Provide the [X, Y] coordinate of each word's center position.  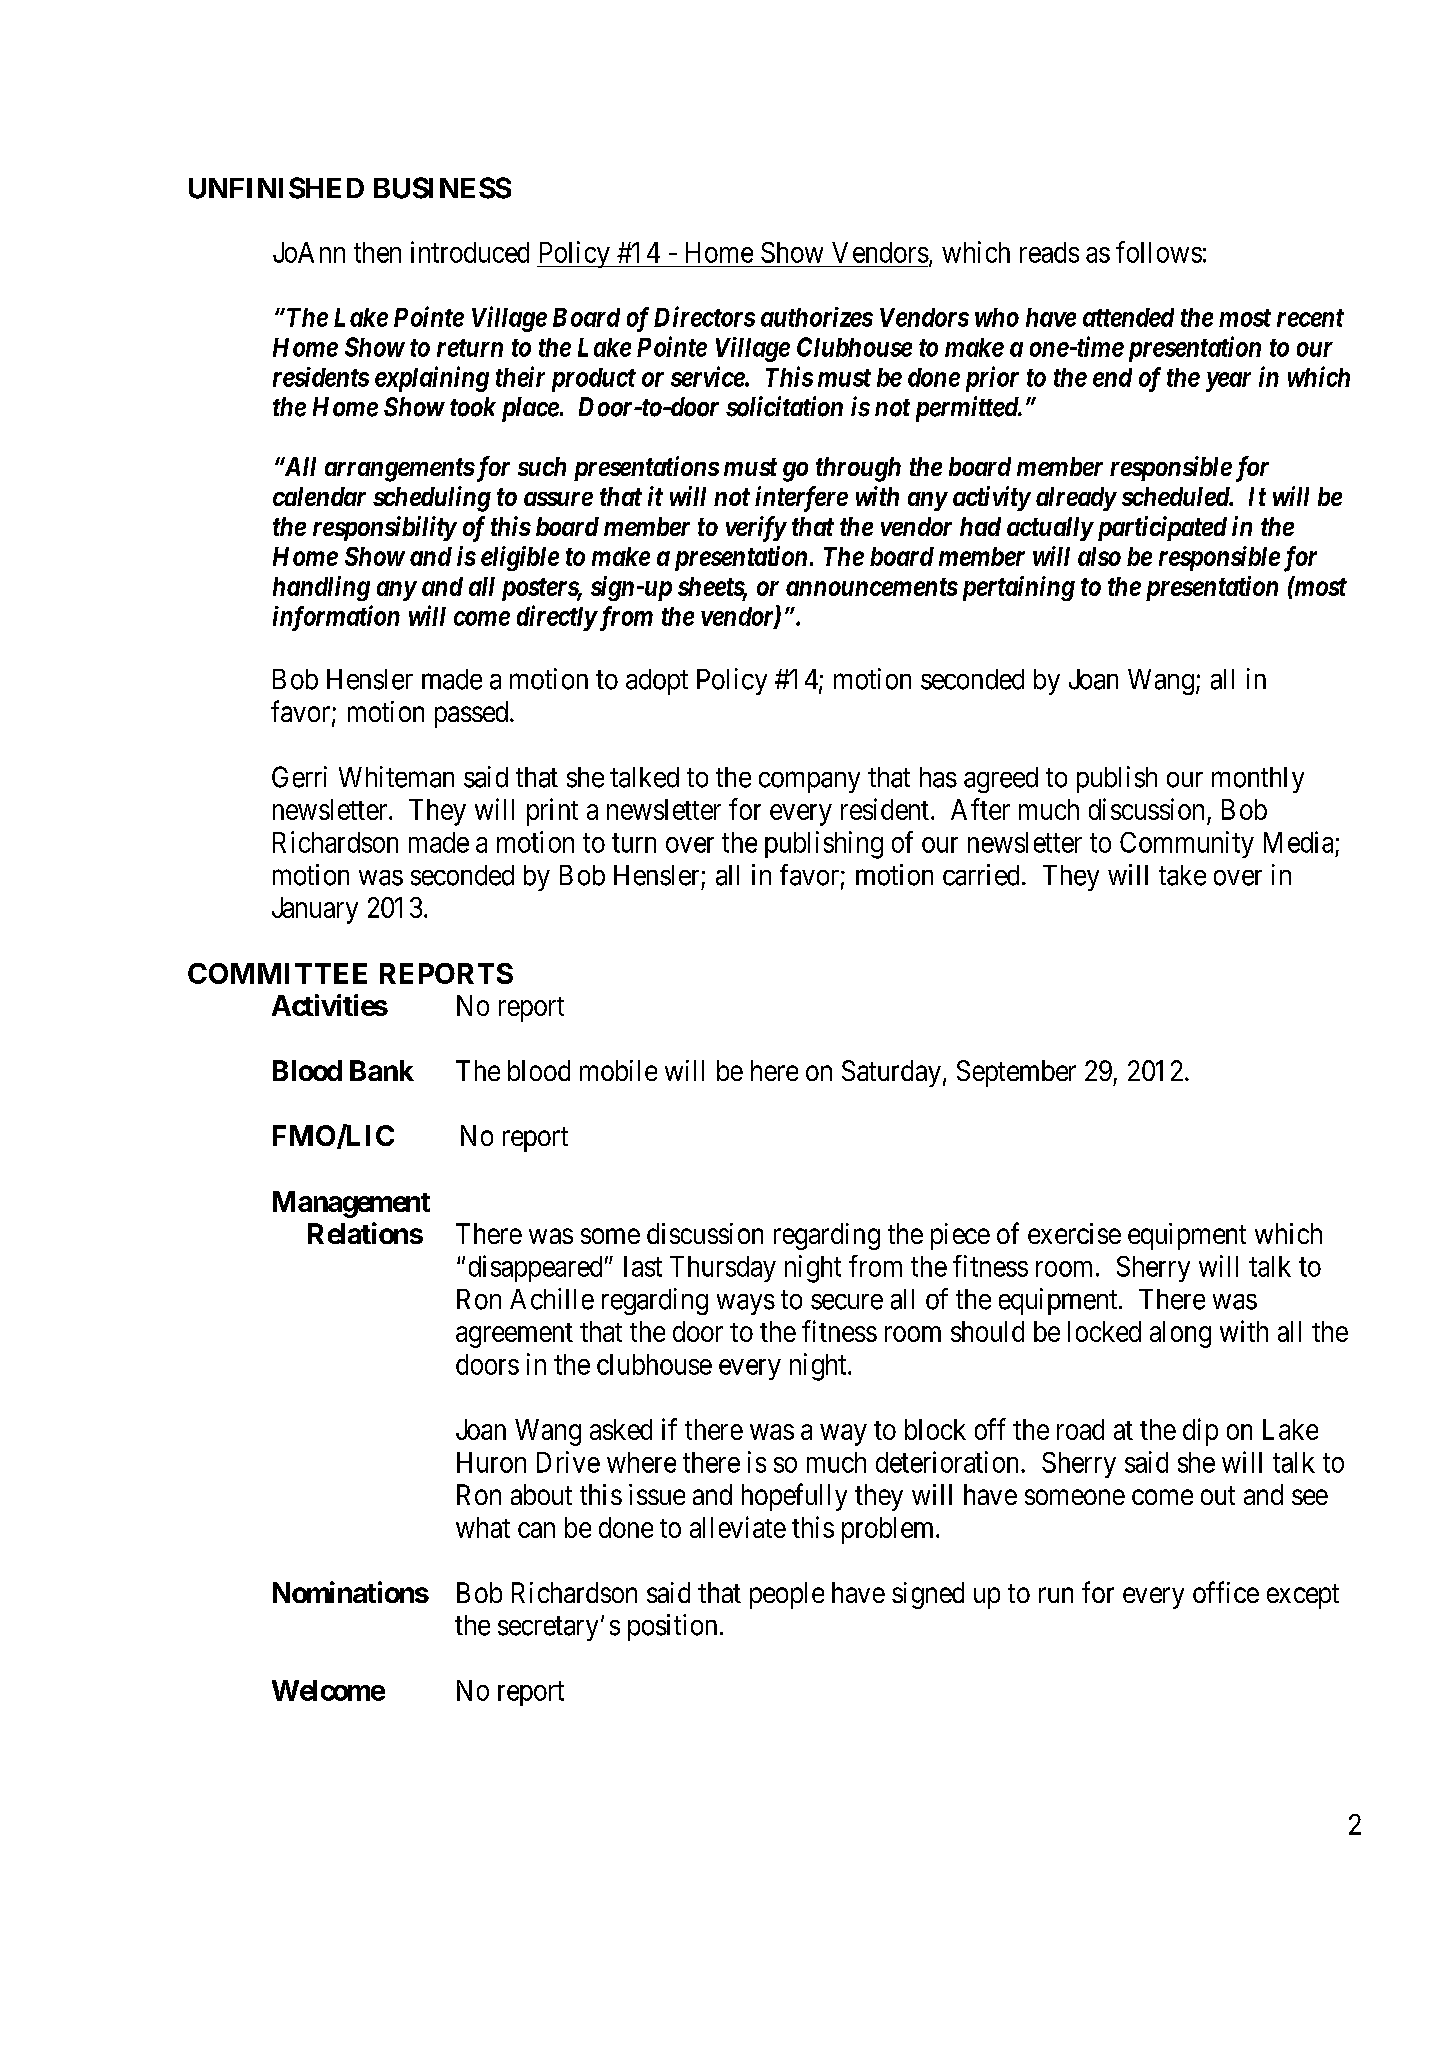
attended [1128, 317]
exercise [1074, 1233]
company [809, 782]
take [1182, 875]
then [377, 252]
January [315, 910]
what [483, 1527]
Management [351, 1204]
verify [756, 529]
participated [1160, 528]
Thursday [723, 1269]
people [787, 1595]
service [708, 376]
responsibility [384, 528]
